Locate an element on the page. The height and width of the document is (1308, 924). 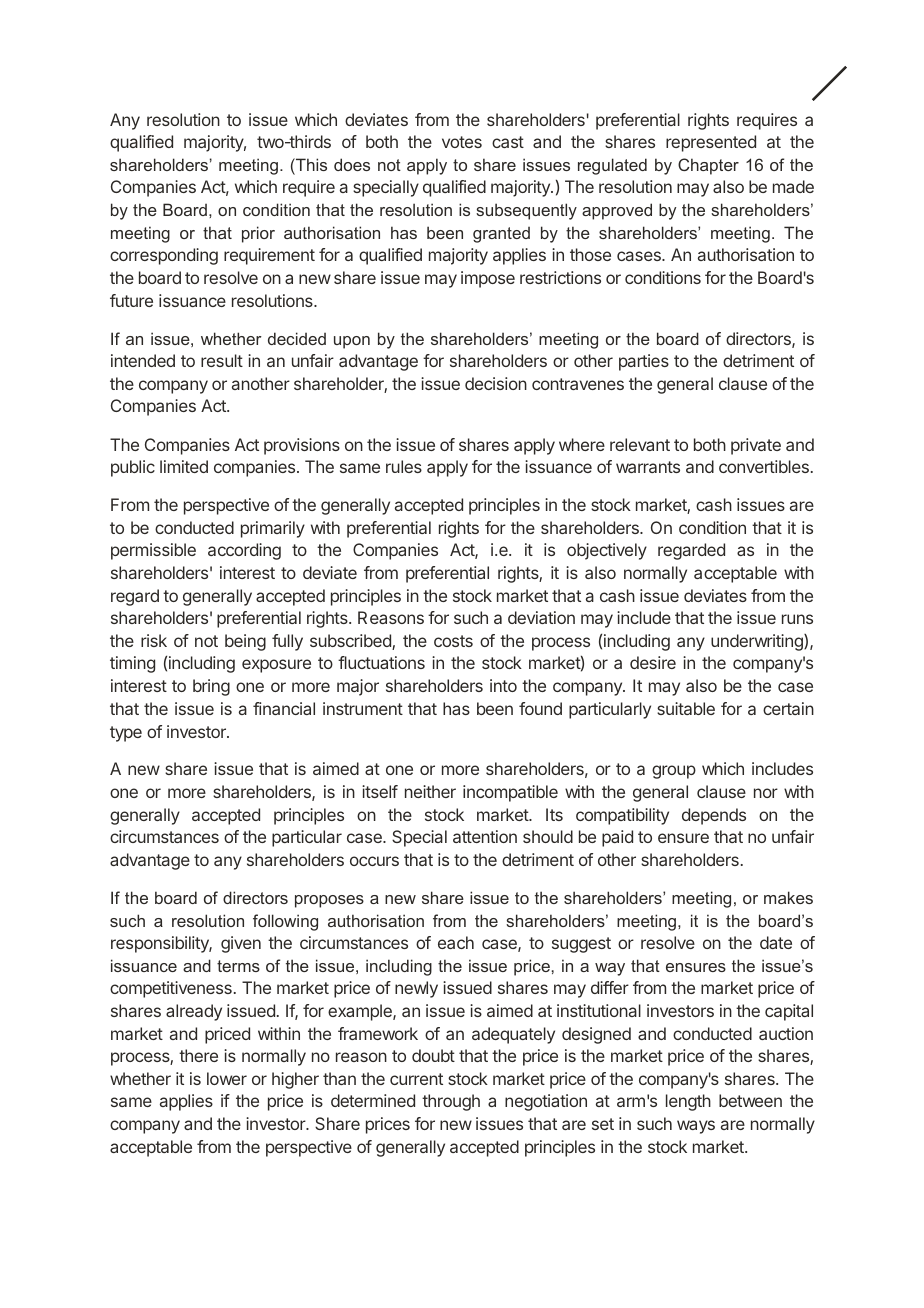
being is located at coordinates (245, 642).
